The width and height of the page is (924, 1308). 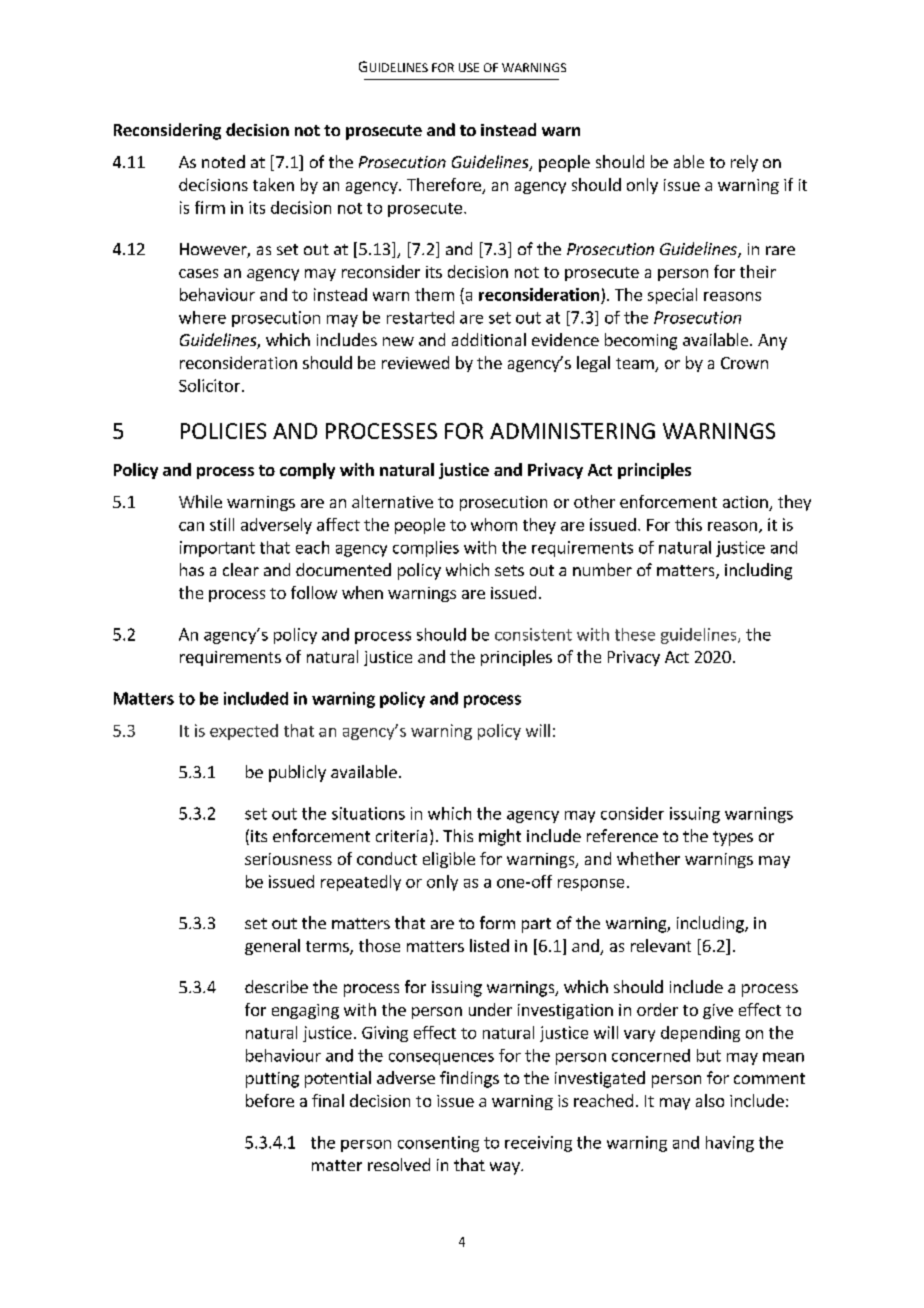 What do you see at coordinates (223, 161) in the page?
I see `noted` at bounding box center [223, 161].
